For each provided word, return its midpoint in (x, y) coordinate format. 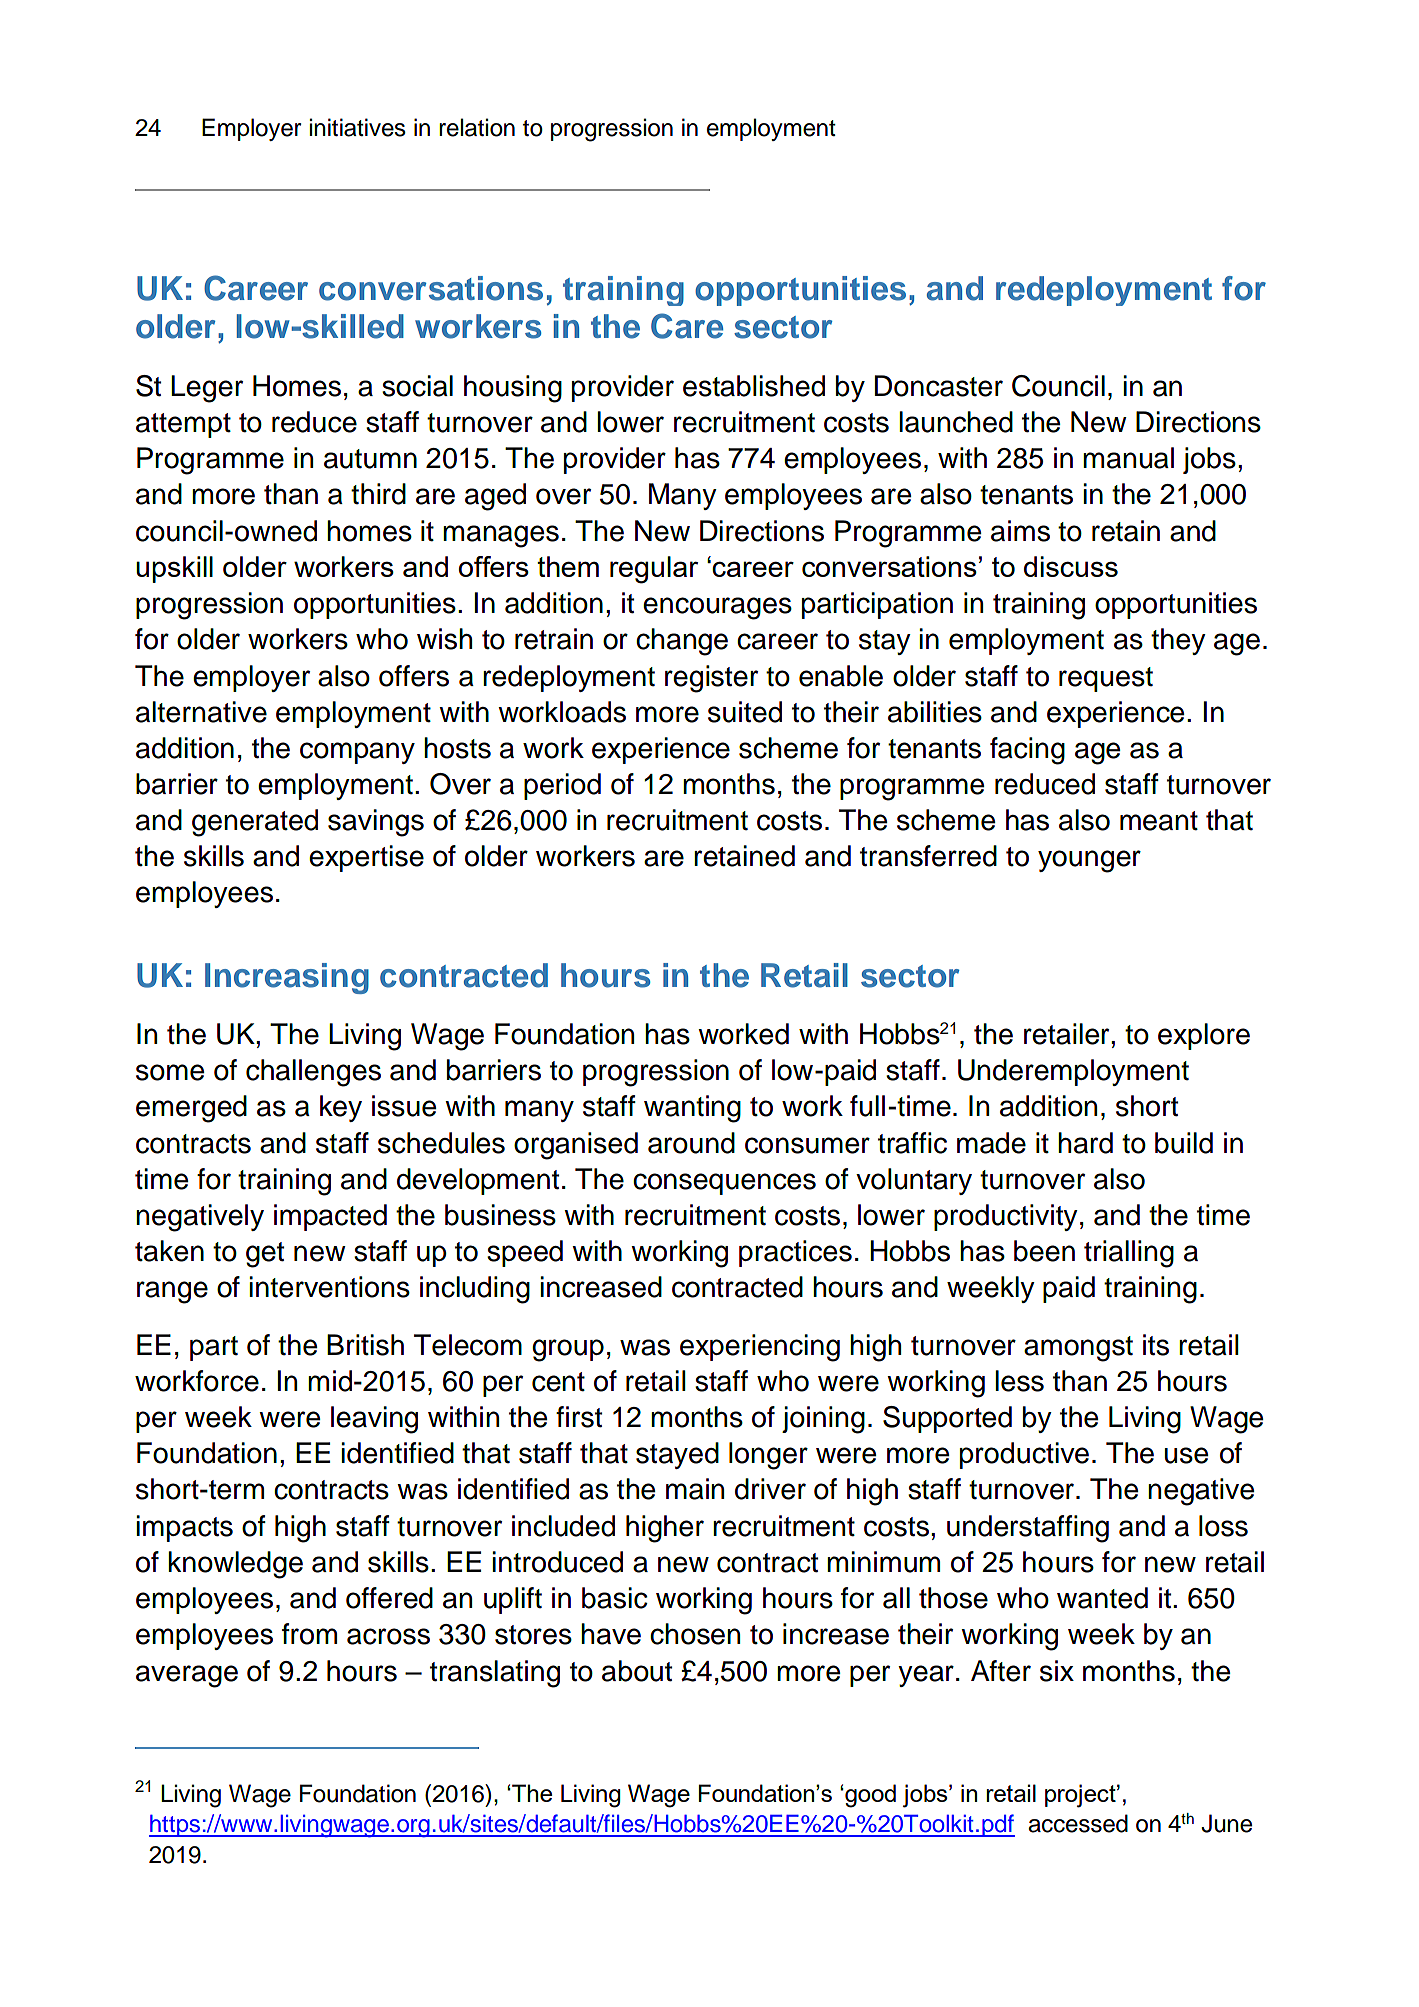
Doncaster (939, 386)
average (187, 1676)
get (265, 1255)
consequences (724, 1184)
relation (477, 127)
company (357, 753)
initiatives (358, 127)
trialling (1129, 1254)
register (711, 679)
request (1106, 679)
